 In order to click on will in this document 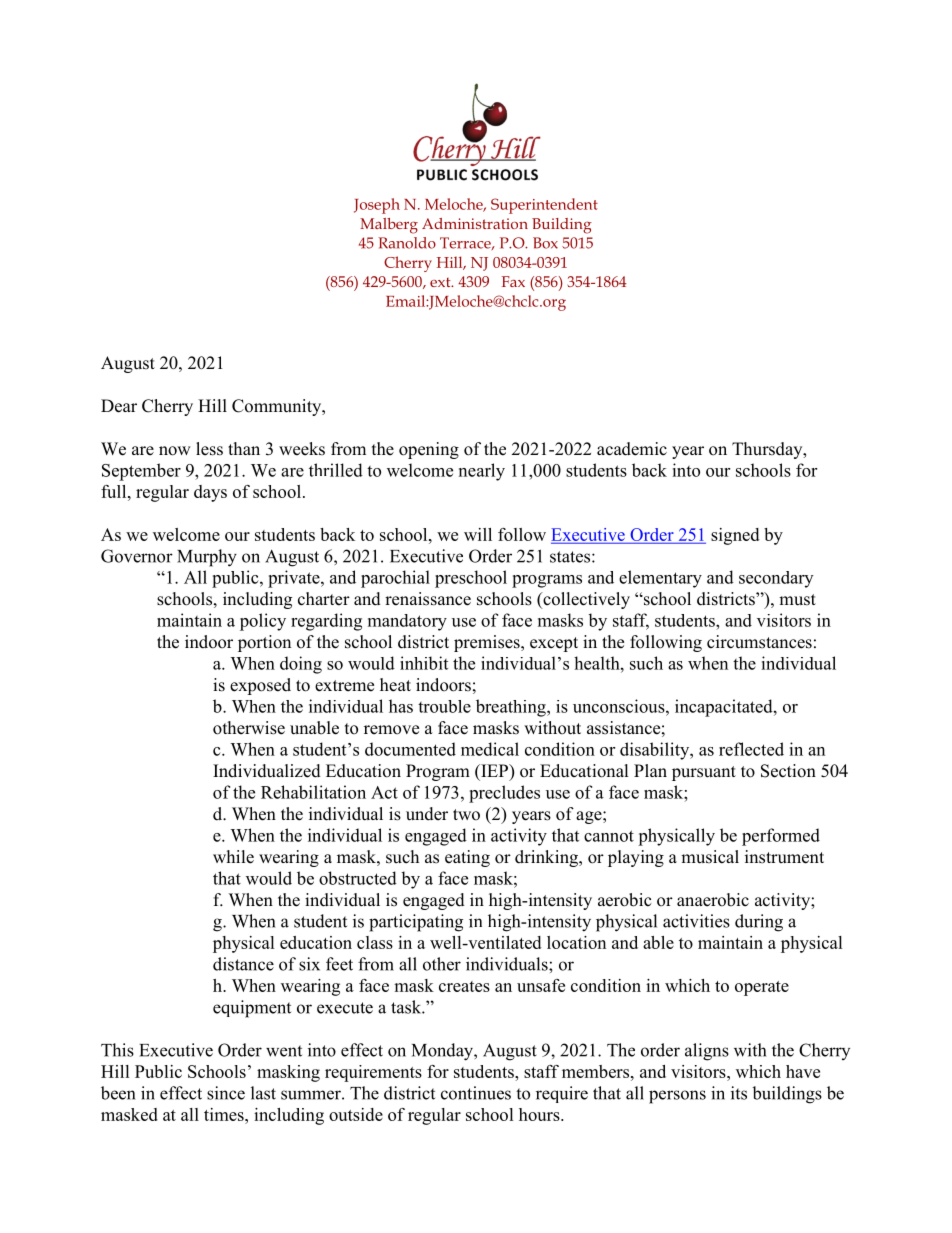, I will do `click(478, 534)`.
